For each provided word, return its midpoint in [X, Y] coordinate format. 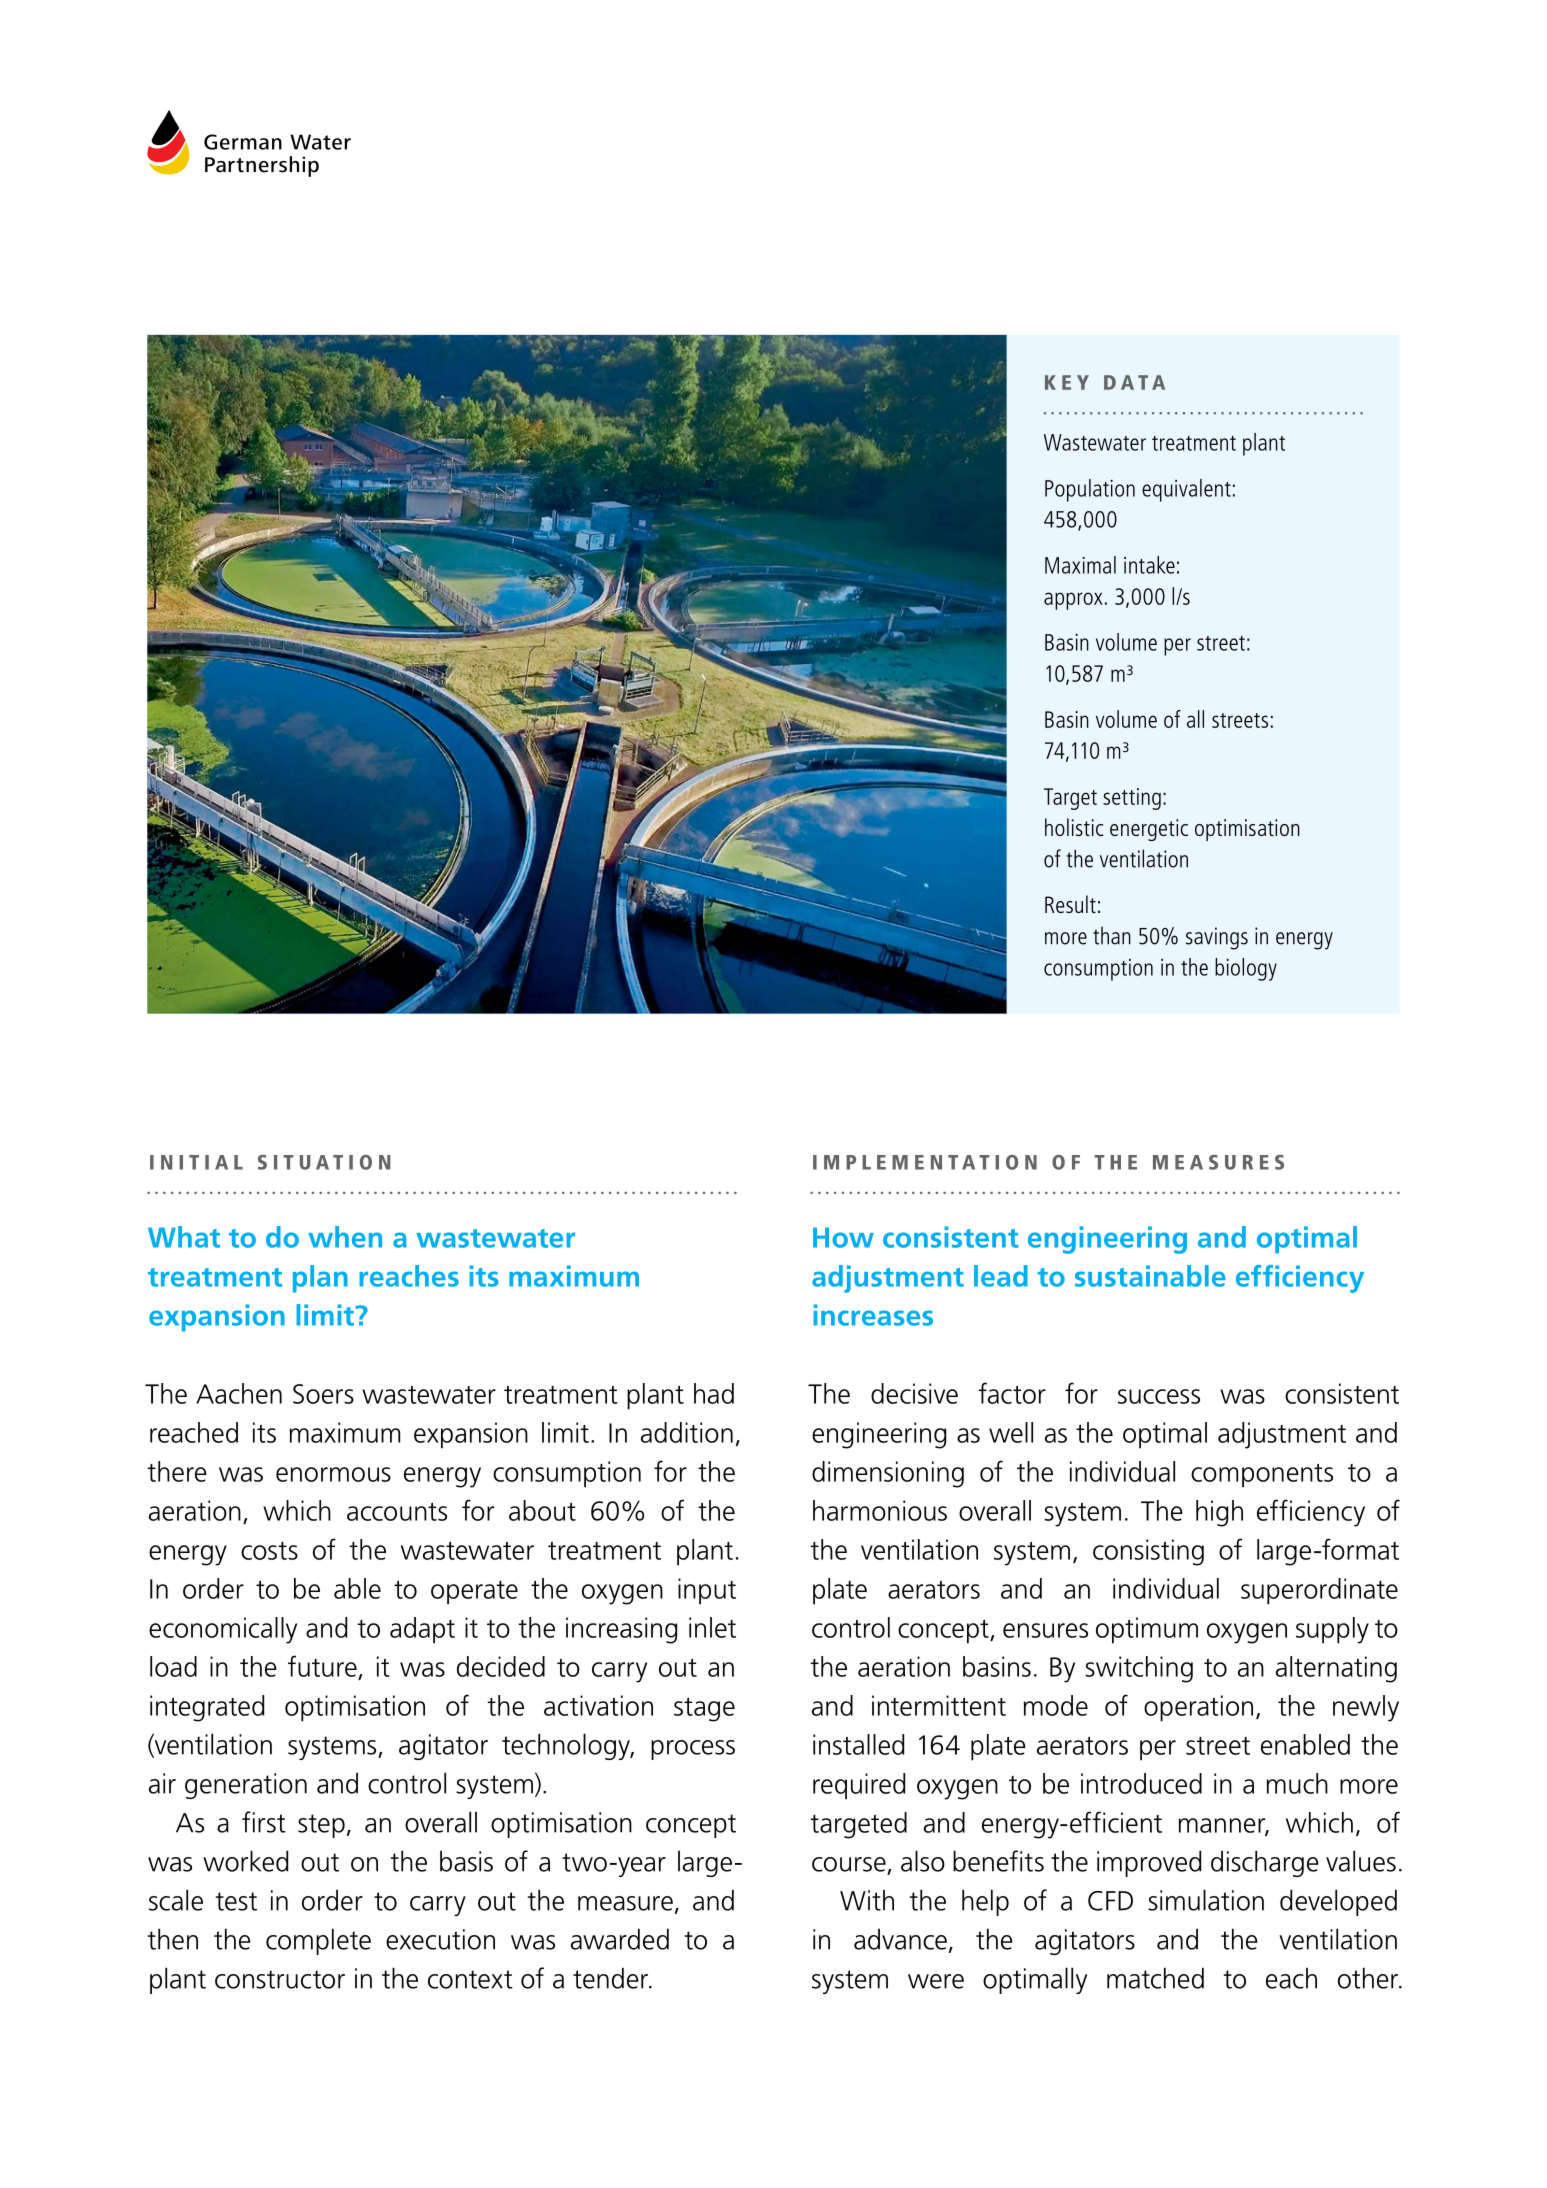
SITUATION [324, 1162]
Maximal [1080, 565]
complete [318, 1941]
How [843, 1237]
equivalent [1186, 490]
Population [1090, 490]
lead [1001, 1276]
